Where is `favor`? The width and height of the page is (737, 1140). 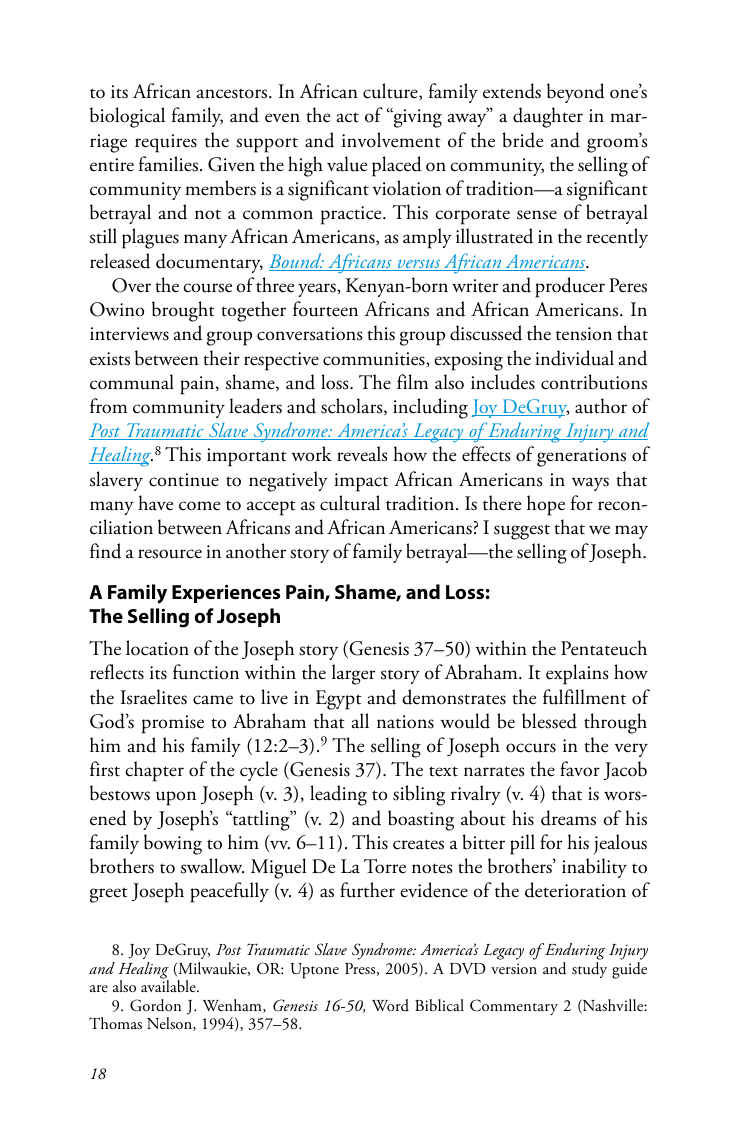 favor is located at coordinates (580, 769).
